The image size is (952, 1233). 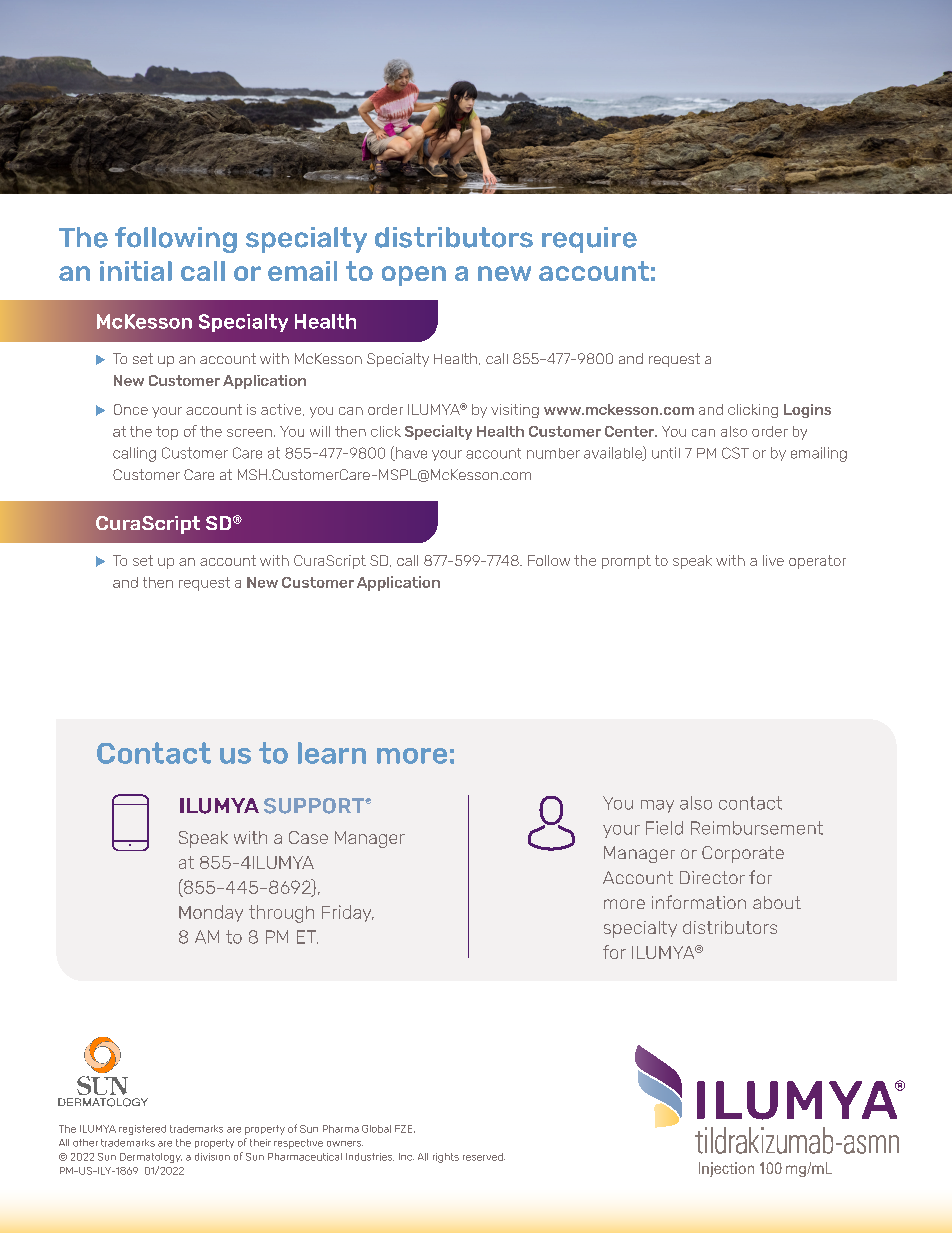 I want to click on top, so click(x=167, y=433).
